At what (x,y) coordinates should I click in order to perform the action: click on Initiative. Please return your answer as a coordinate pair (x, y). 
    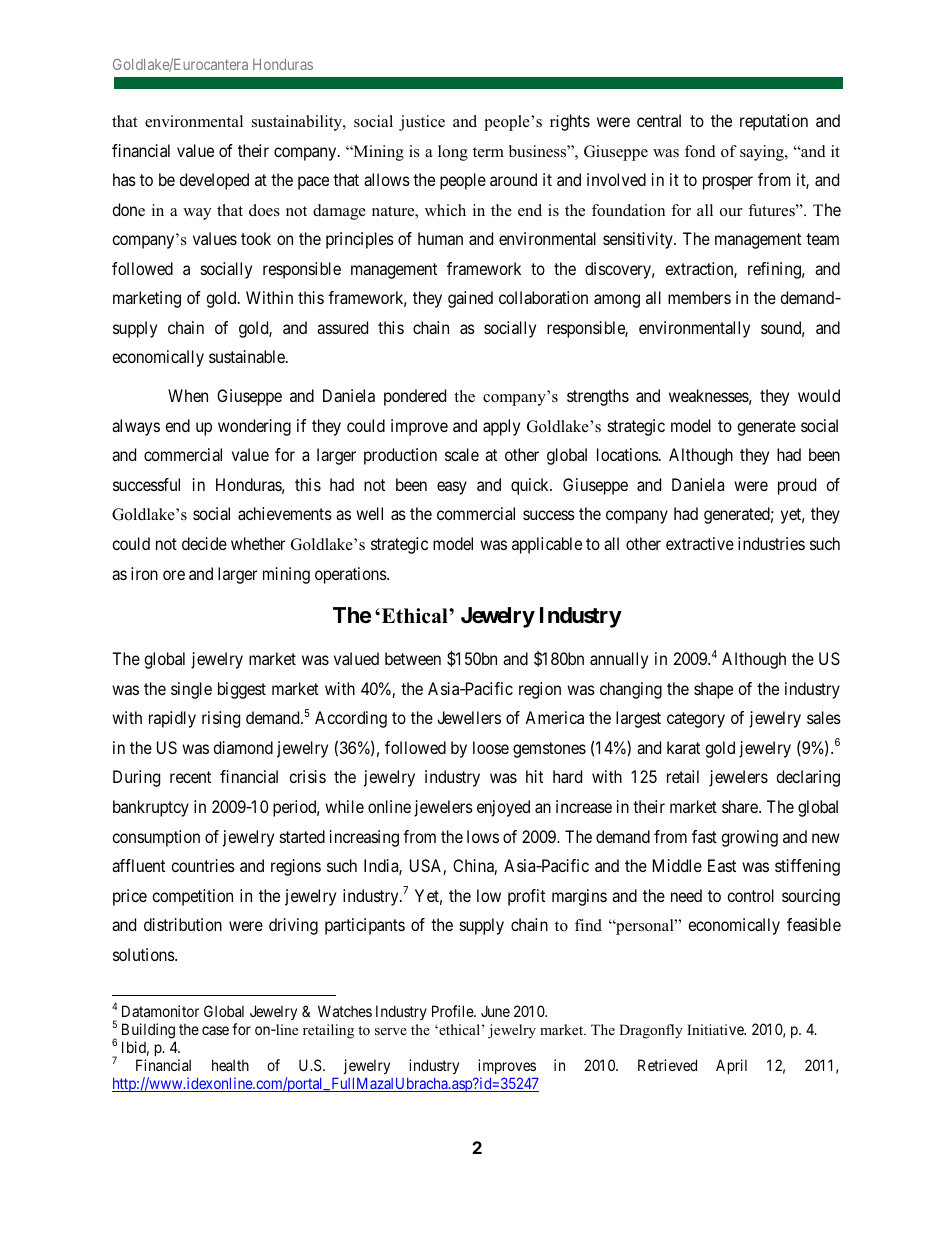
    Looking at the image, I should click on (716, 1029).
